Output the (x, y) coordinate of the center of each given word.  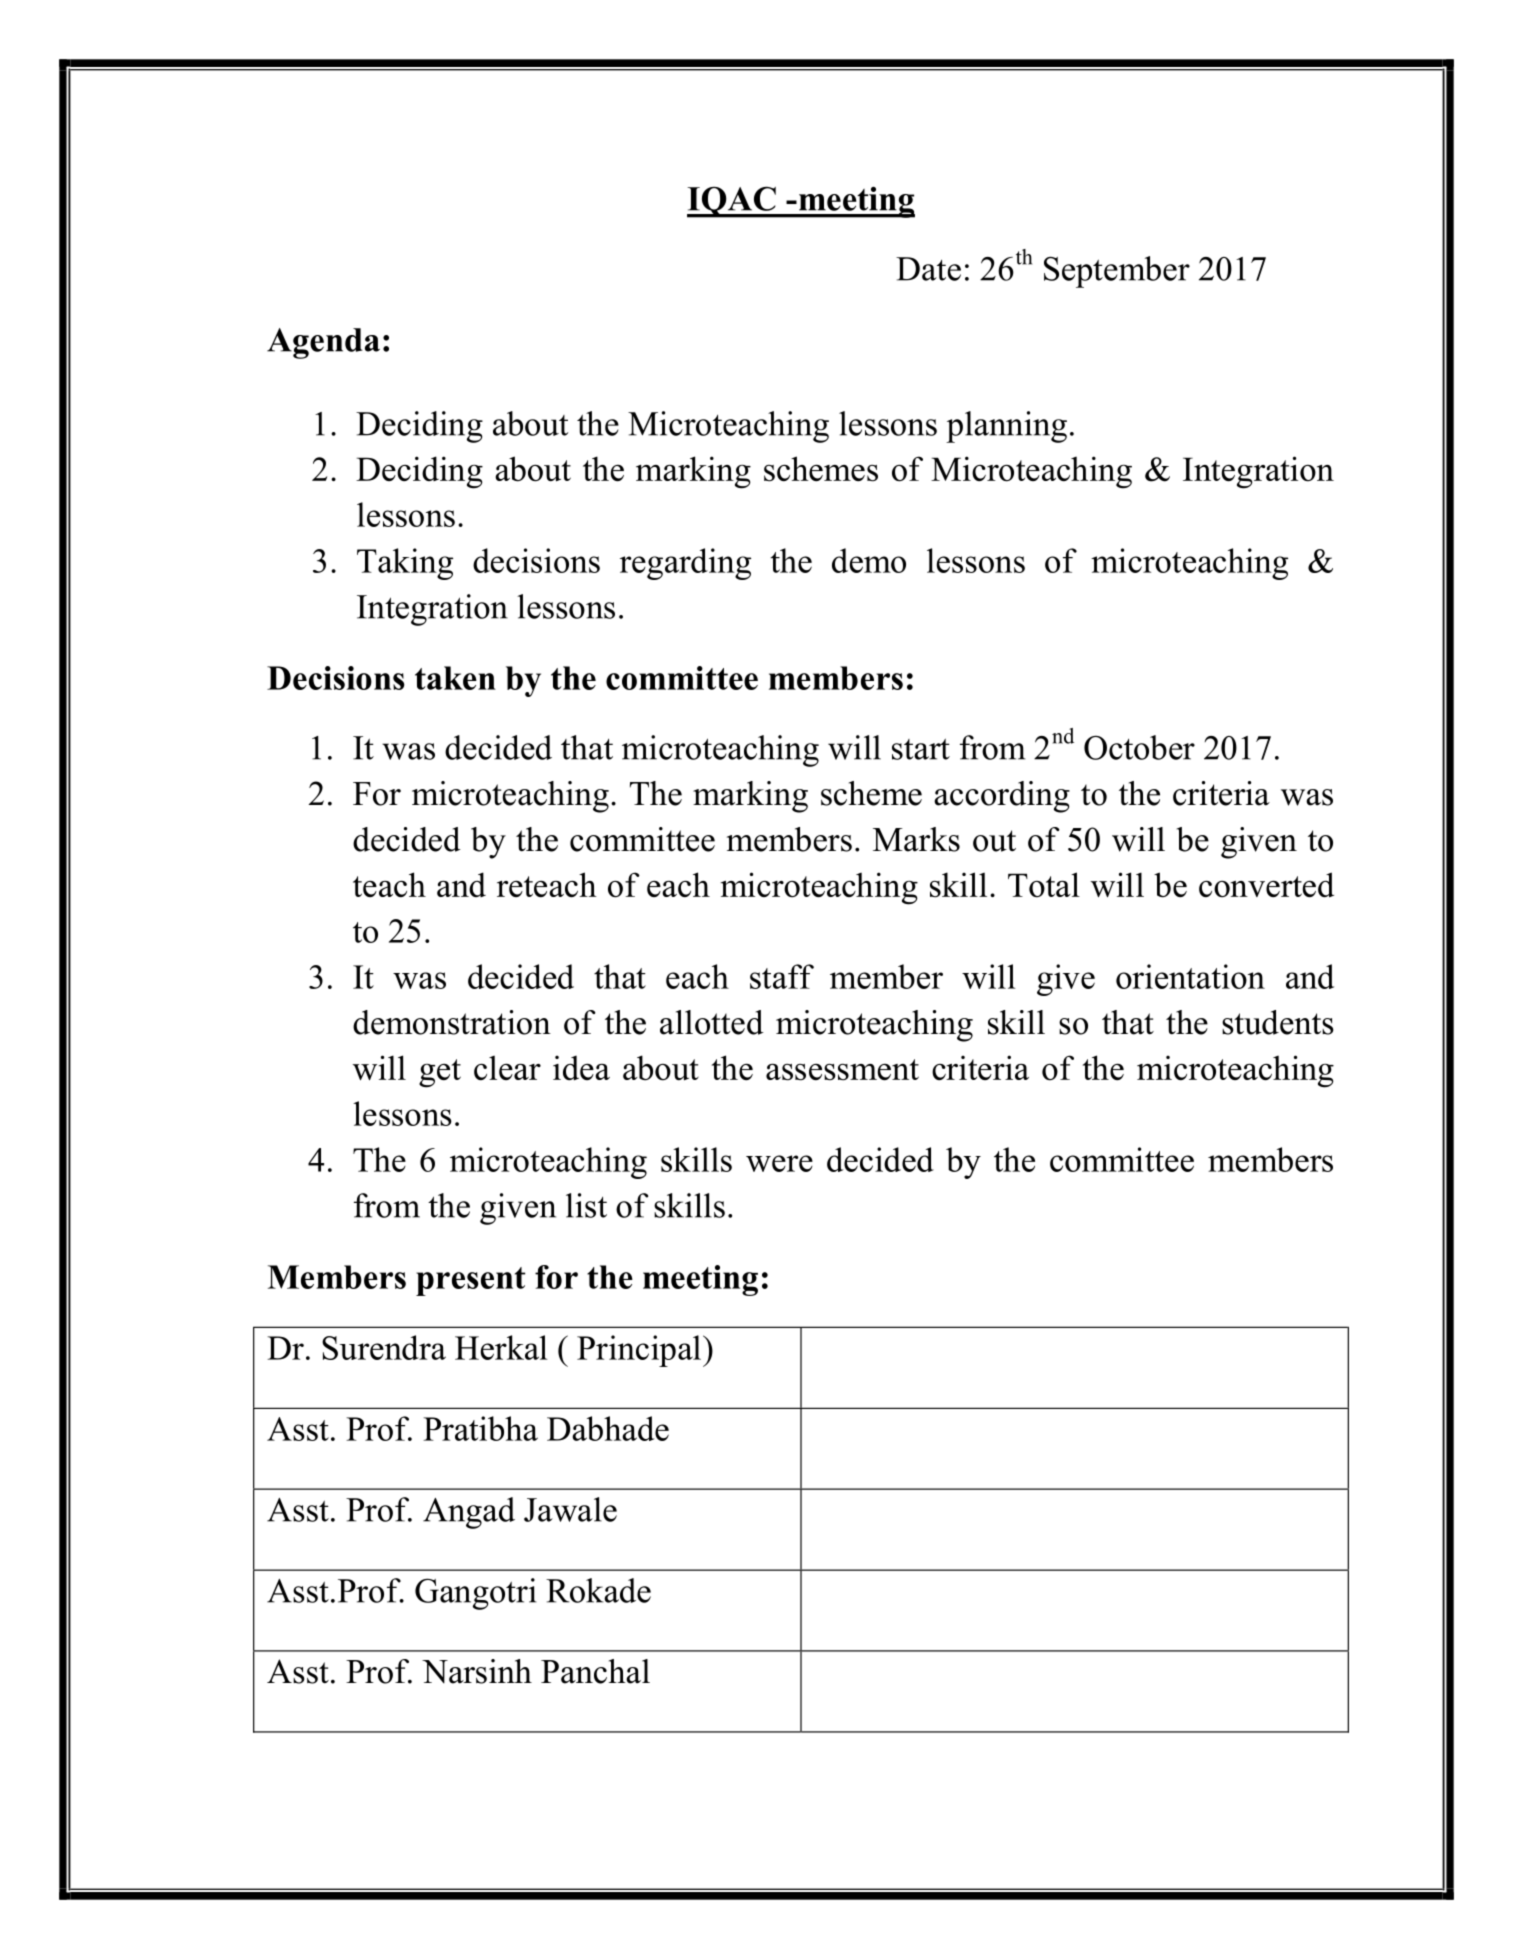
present (471, 1281)
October (1139, 747)
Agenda (323, 343)
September (1117, 272)
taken (455, 678)
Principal (639, 1351)
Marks (916, 839)
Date (928, 269)
